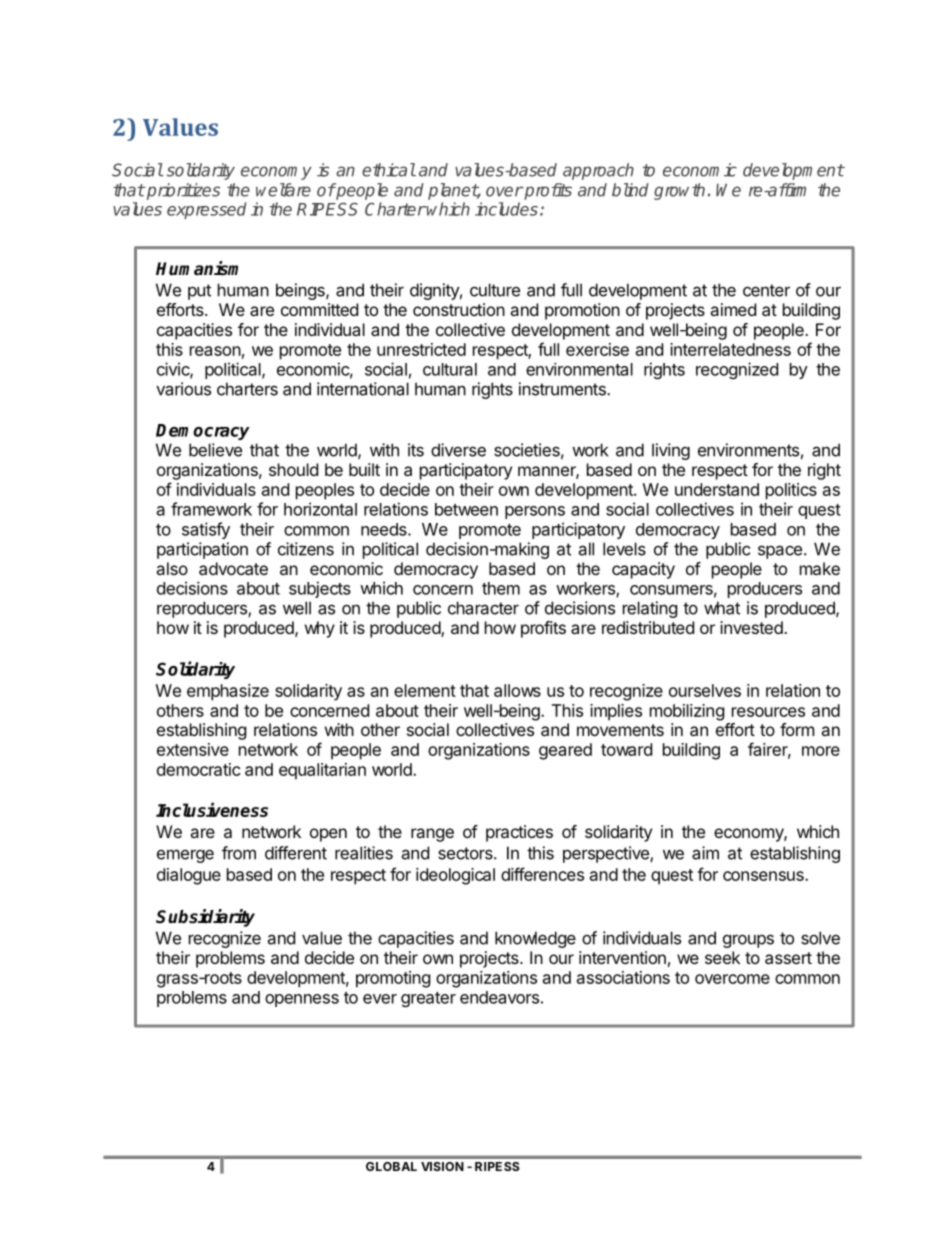 The height and width of the document is (1233, 952). What do you see at coordinates (679, 191) in the document?
I see `growth` at bounding box center [679, 191].
